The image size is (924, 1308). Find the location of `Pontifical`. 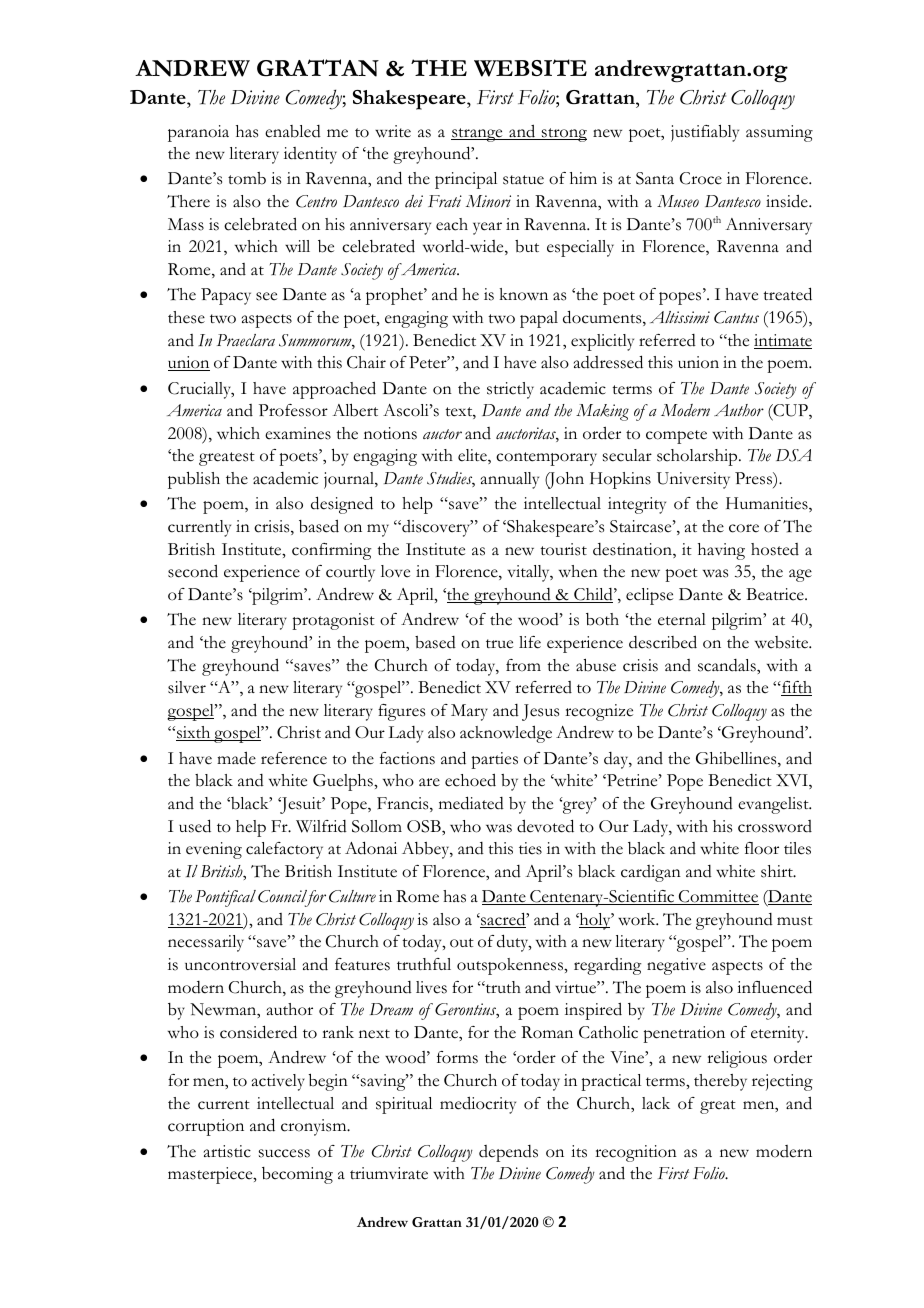

Pontifical is located at coordinates (225, 898).
